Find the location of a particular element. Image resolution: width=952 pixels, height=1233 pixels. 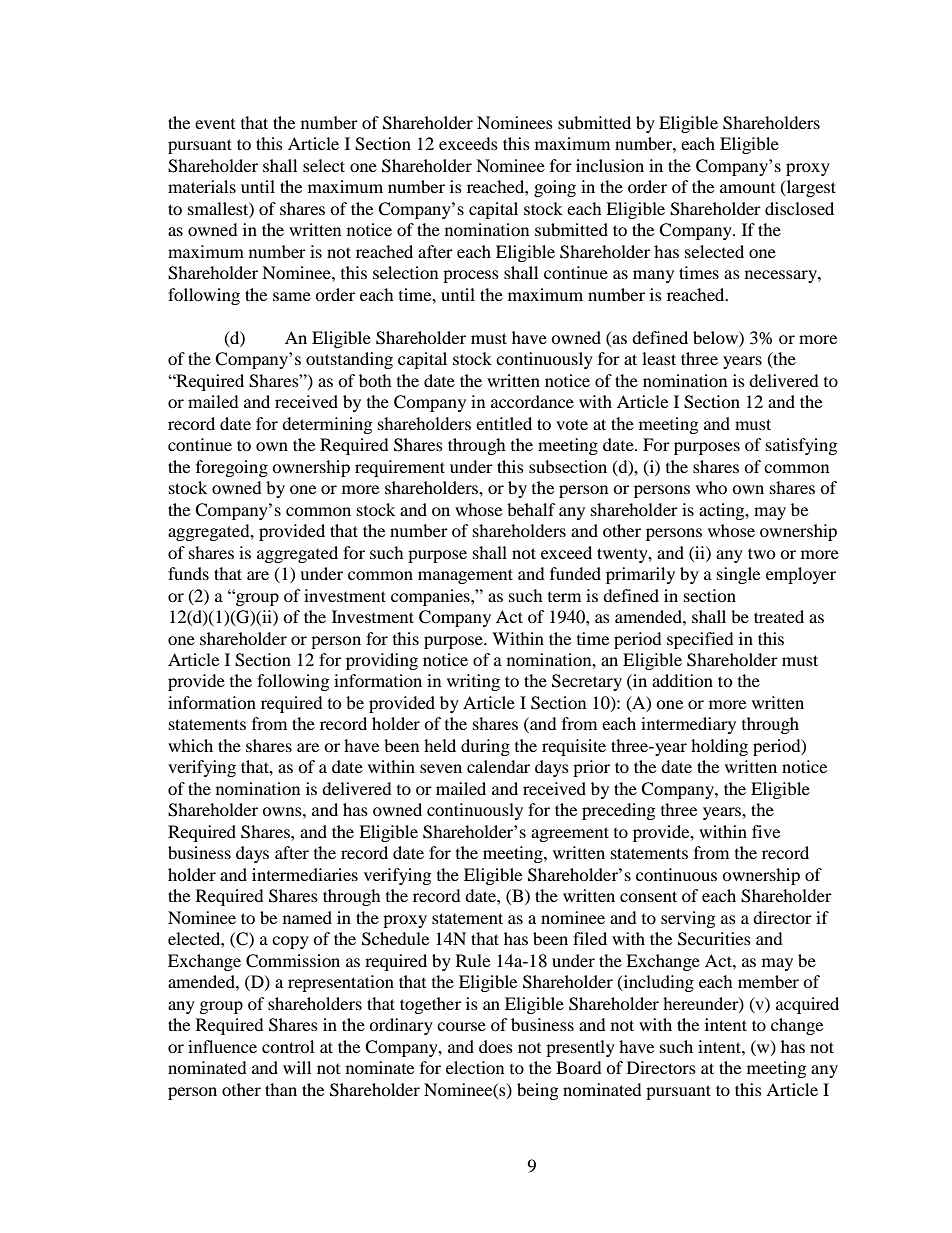

two is located at coordinates (762, 553).
